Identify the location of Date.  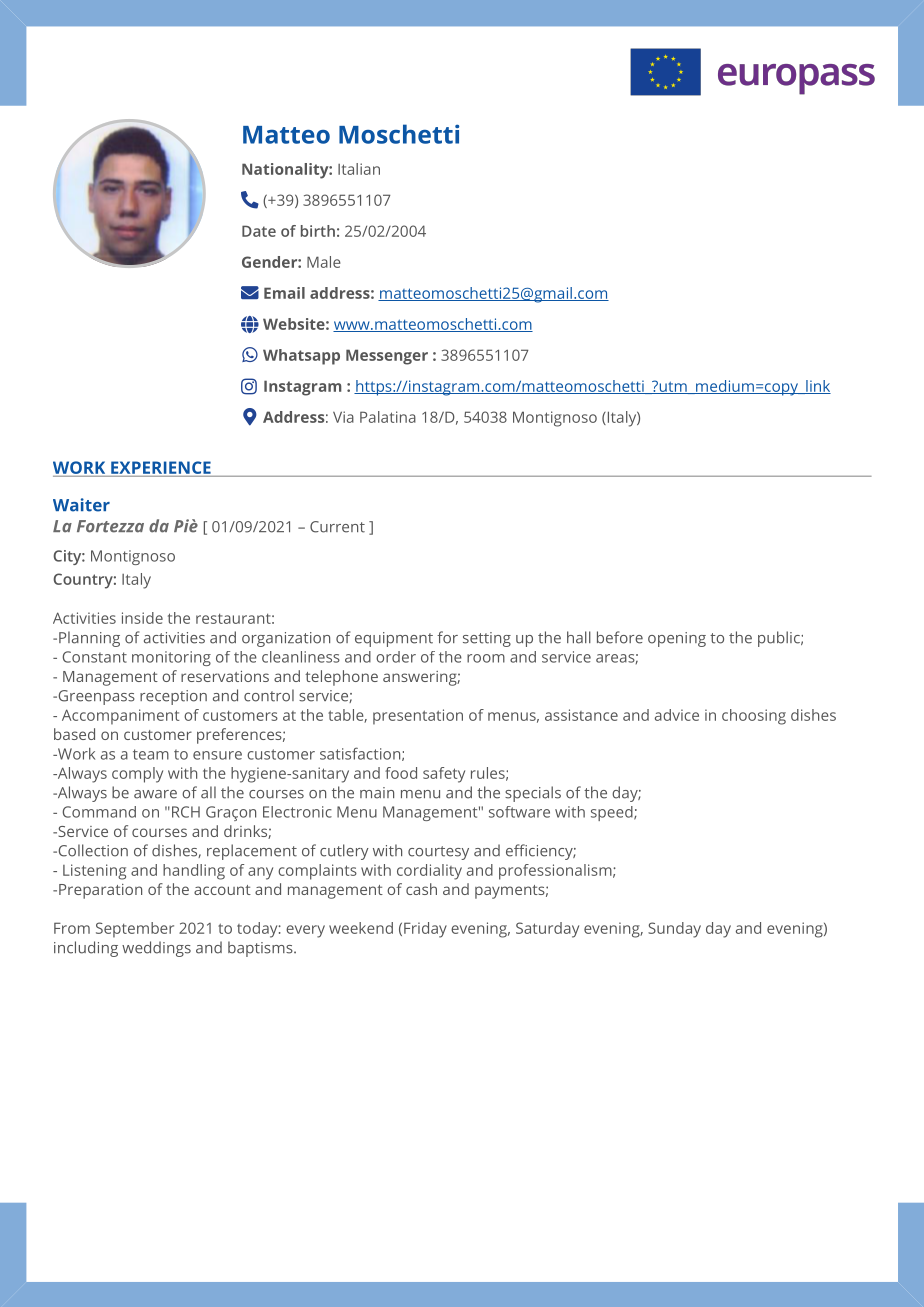
(259, 231).
